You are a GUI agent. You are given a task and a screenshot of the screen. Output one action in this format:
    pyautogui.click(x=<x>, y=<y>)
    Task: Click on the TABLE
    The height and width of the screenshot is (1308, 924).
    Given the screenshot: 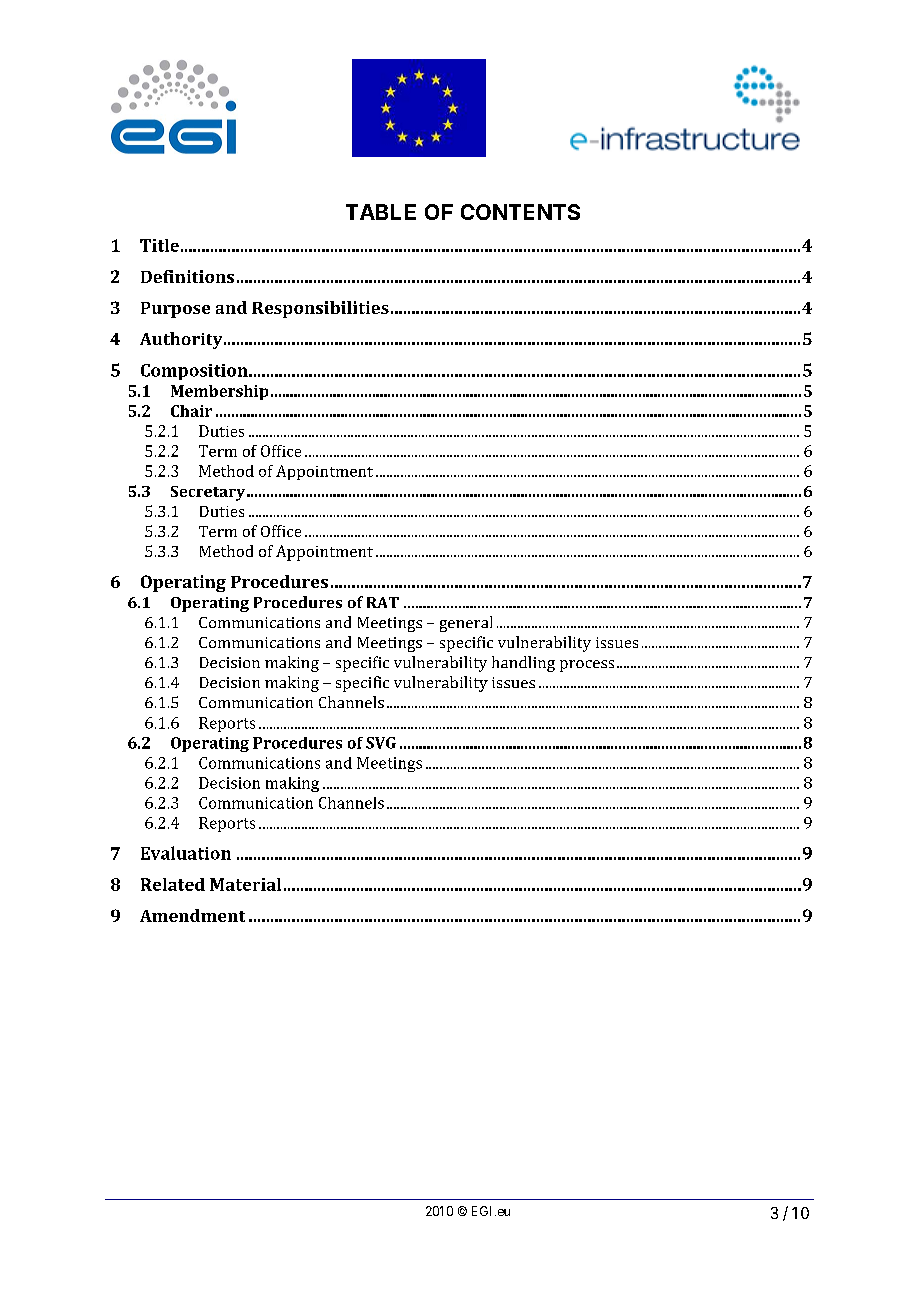 What is the action you would take?
    pyautogui.click(x=381, y=212)
